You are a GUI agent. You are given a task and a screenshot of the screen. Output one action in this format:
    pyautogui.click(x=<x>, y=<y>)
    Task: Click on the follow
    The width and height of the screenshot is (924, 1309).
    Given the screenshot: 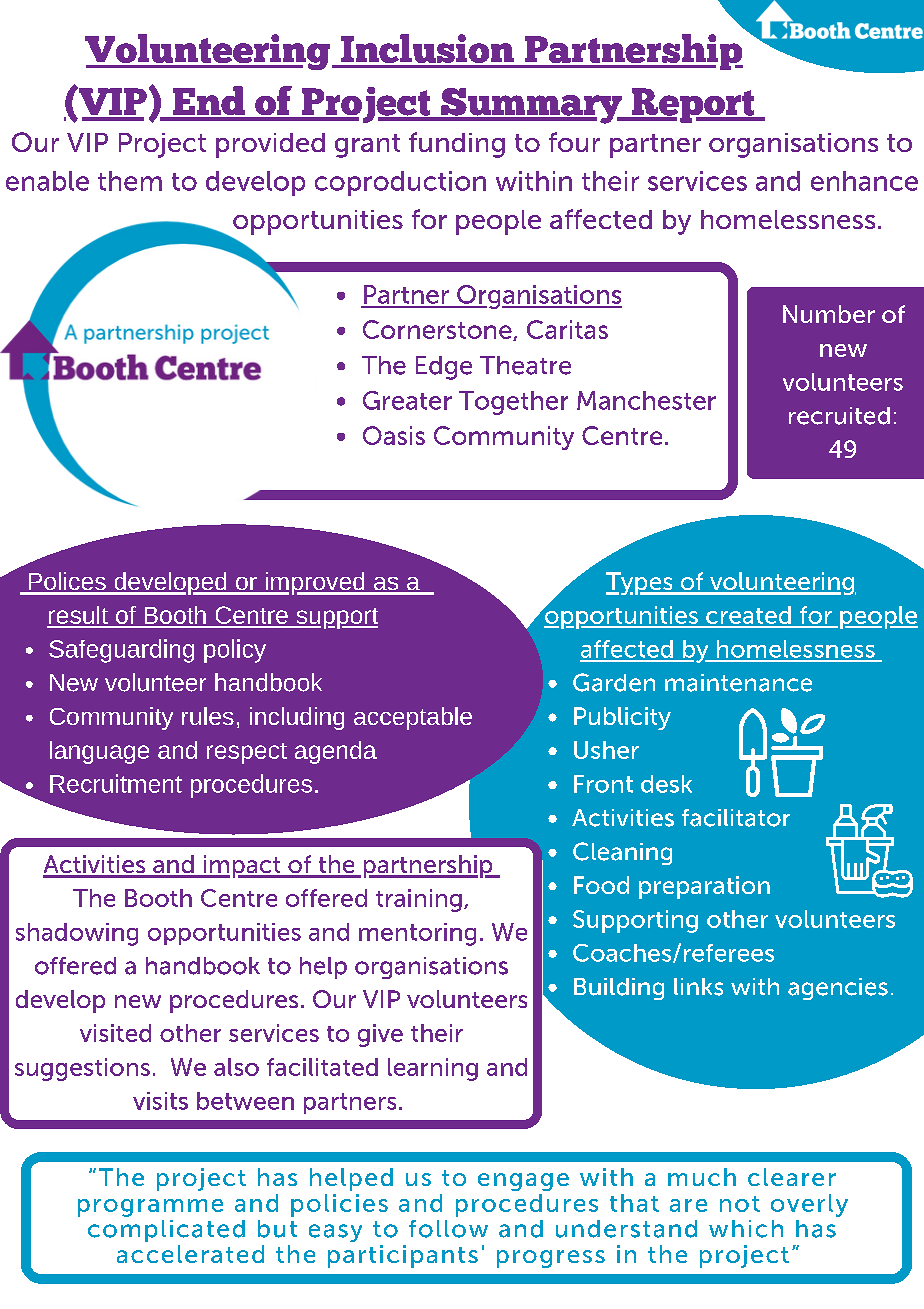 What is the action you would take?
    pyautogui.click(x=448, y=1229)
